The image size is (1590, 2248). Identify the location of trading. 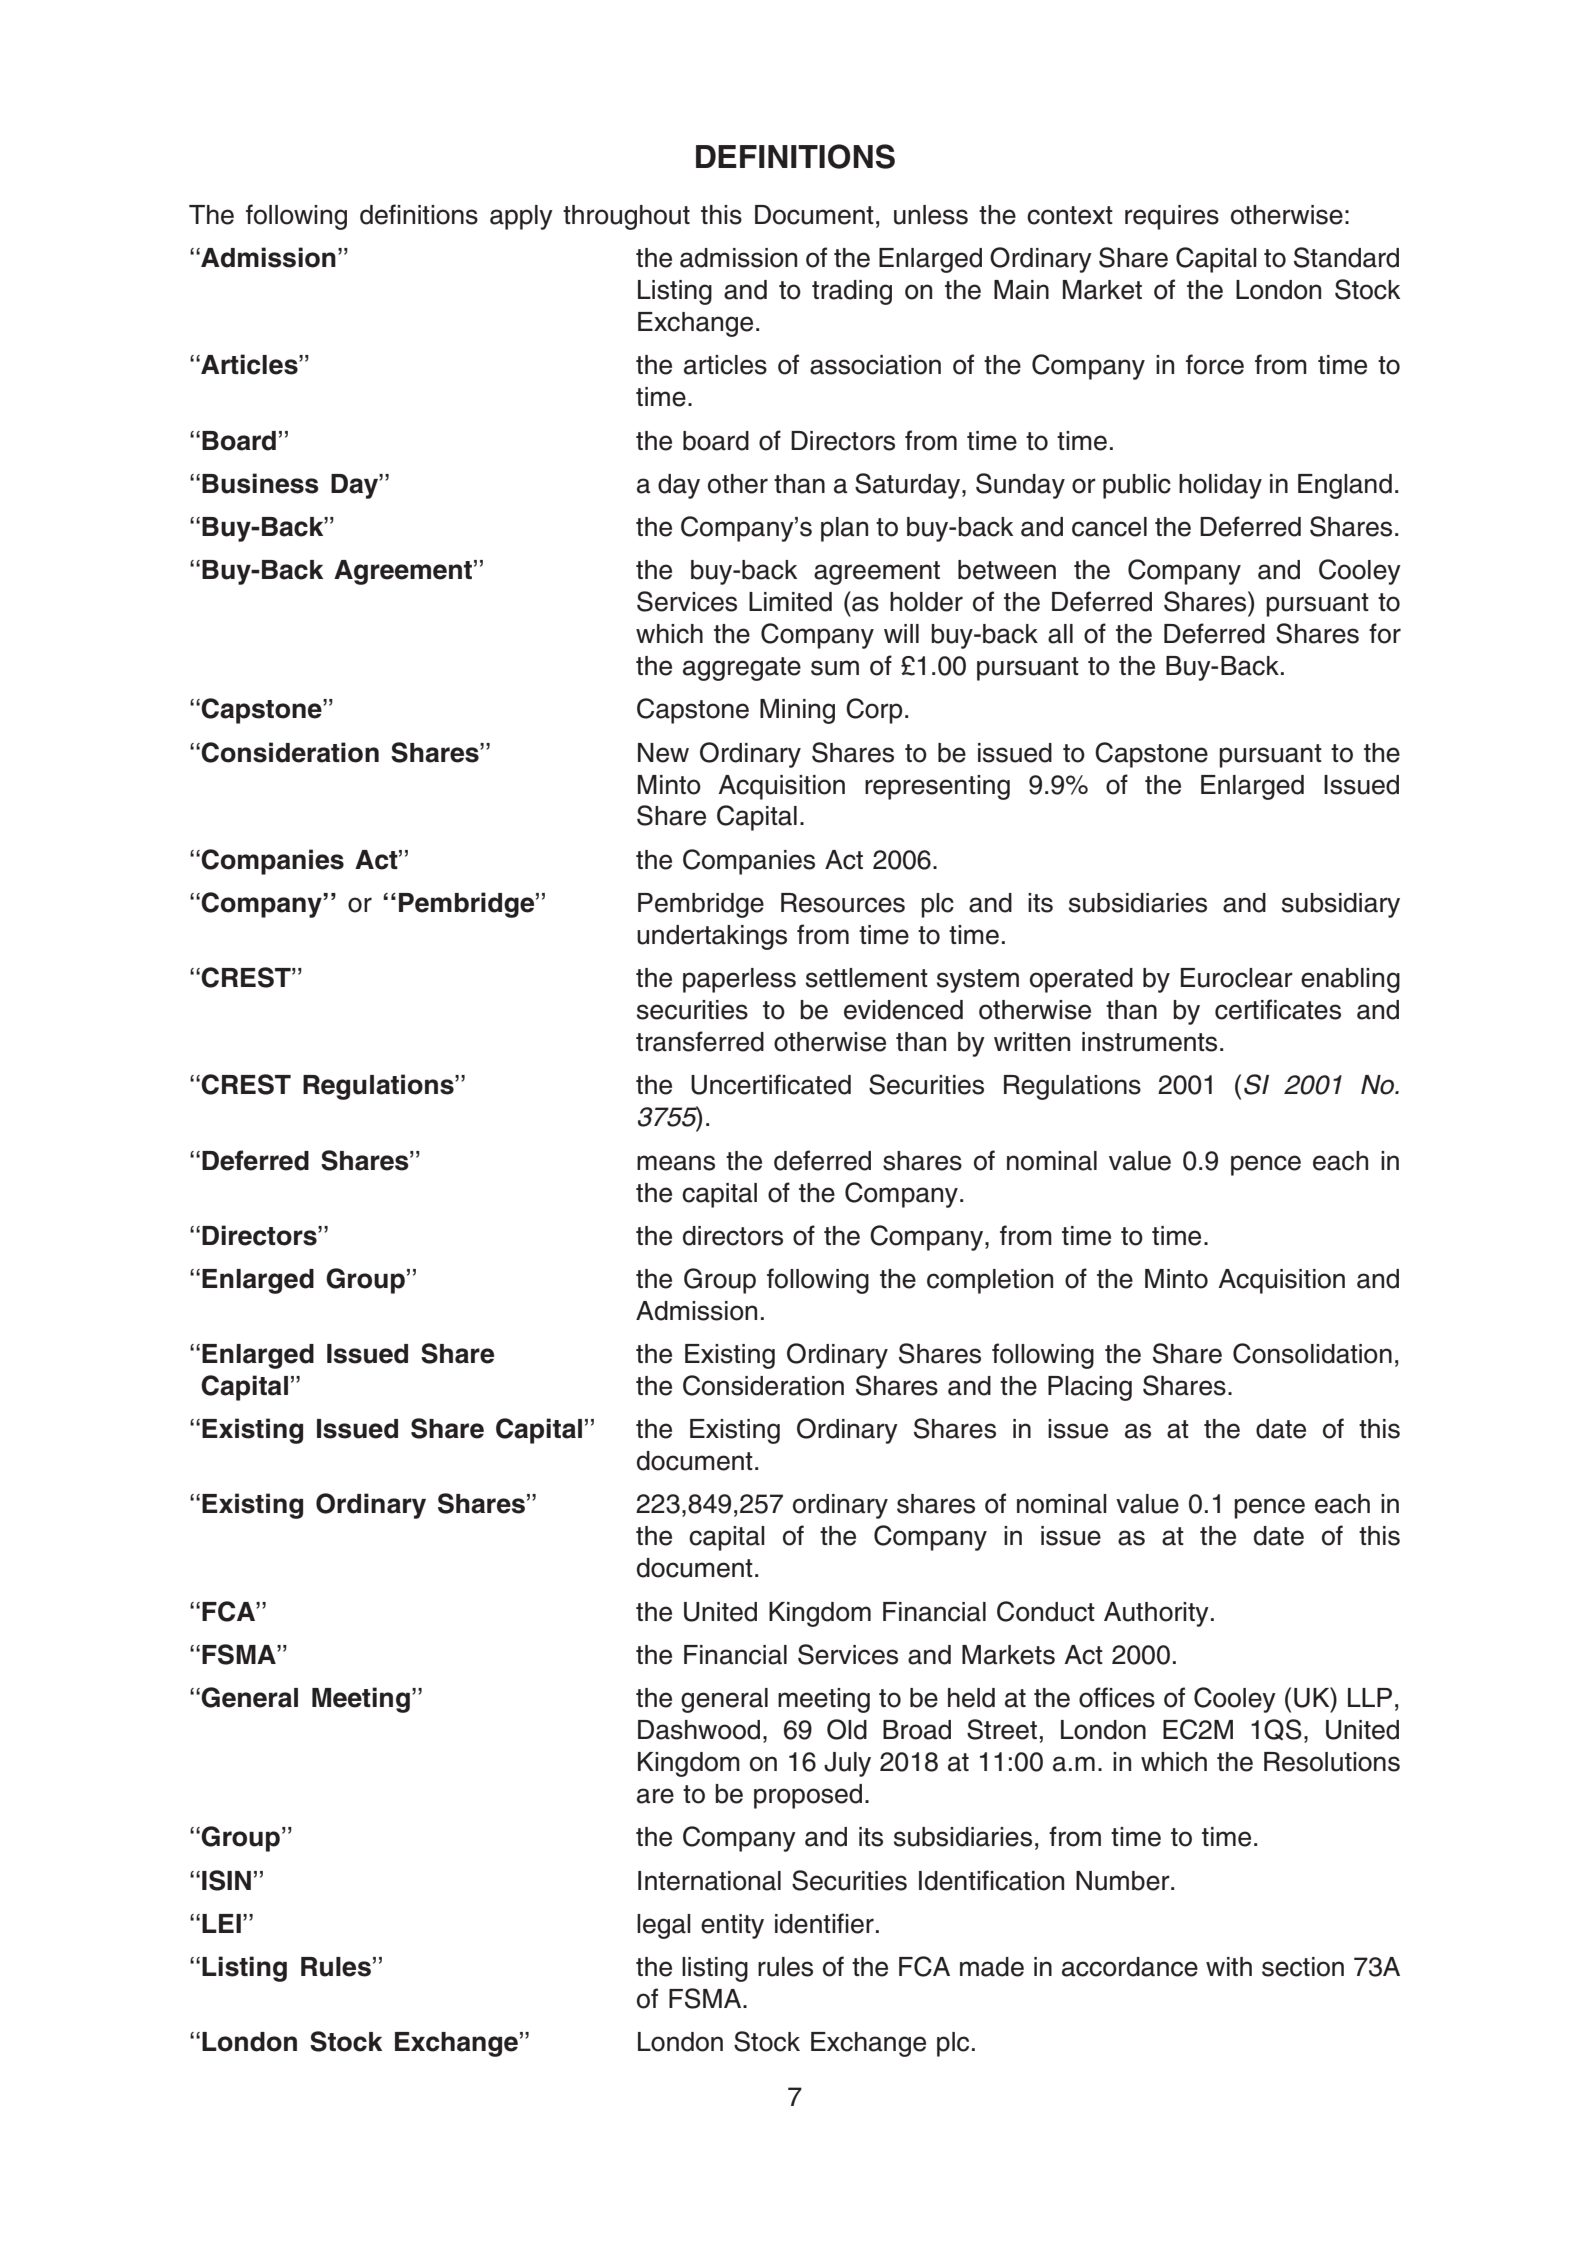
(852, 292).
